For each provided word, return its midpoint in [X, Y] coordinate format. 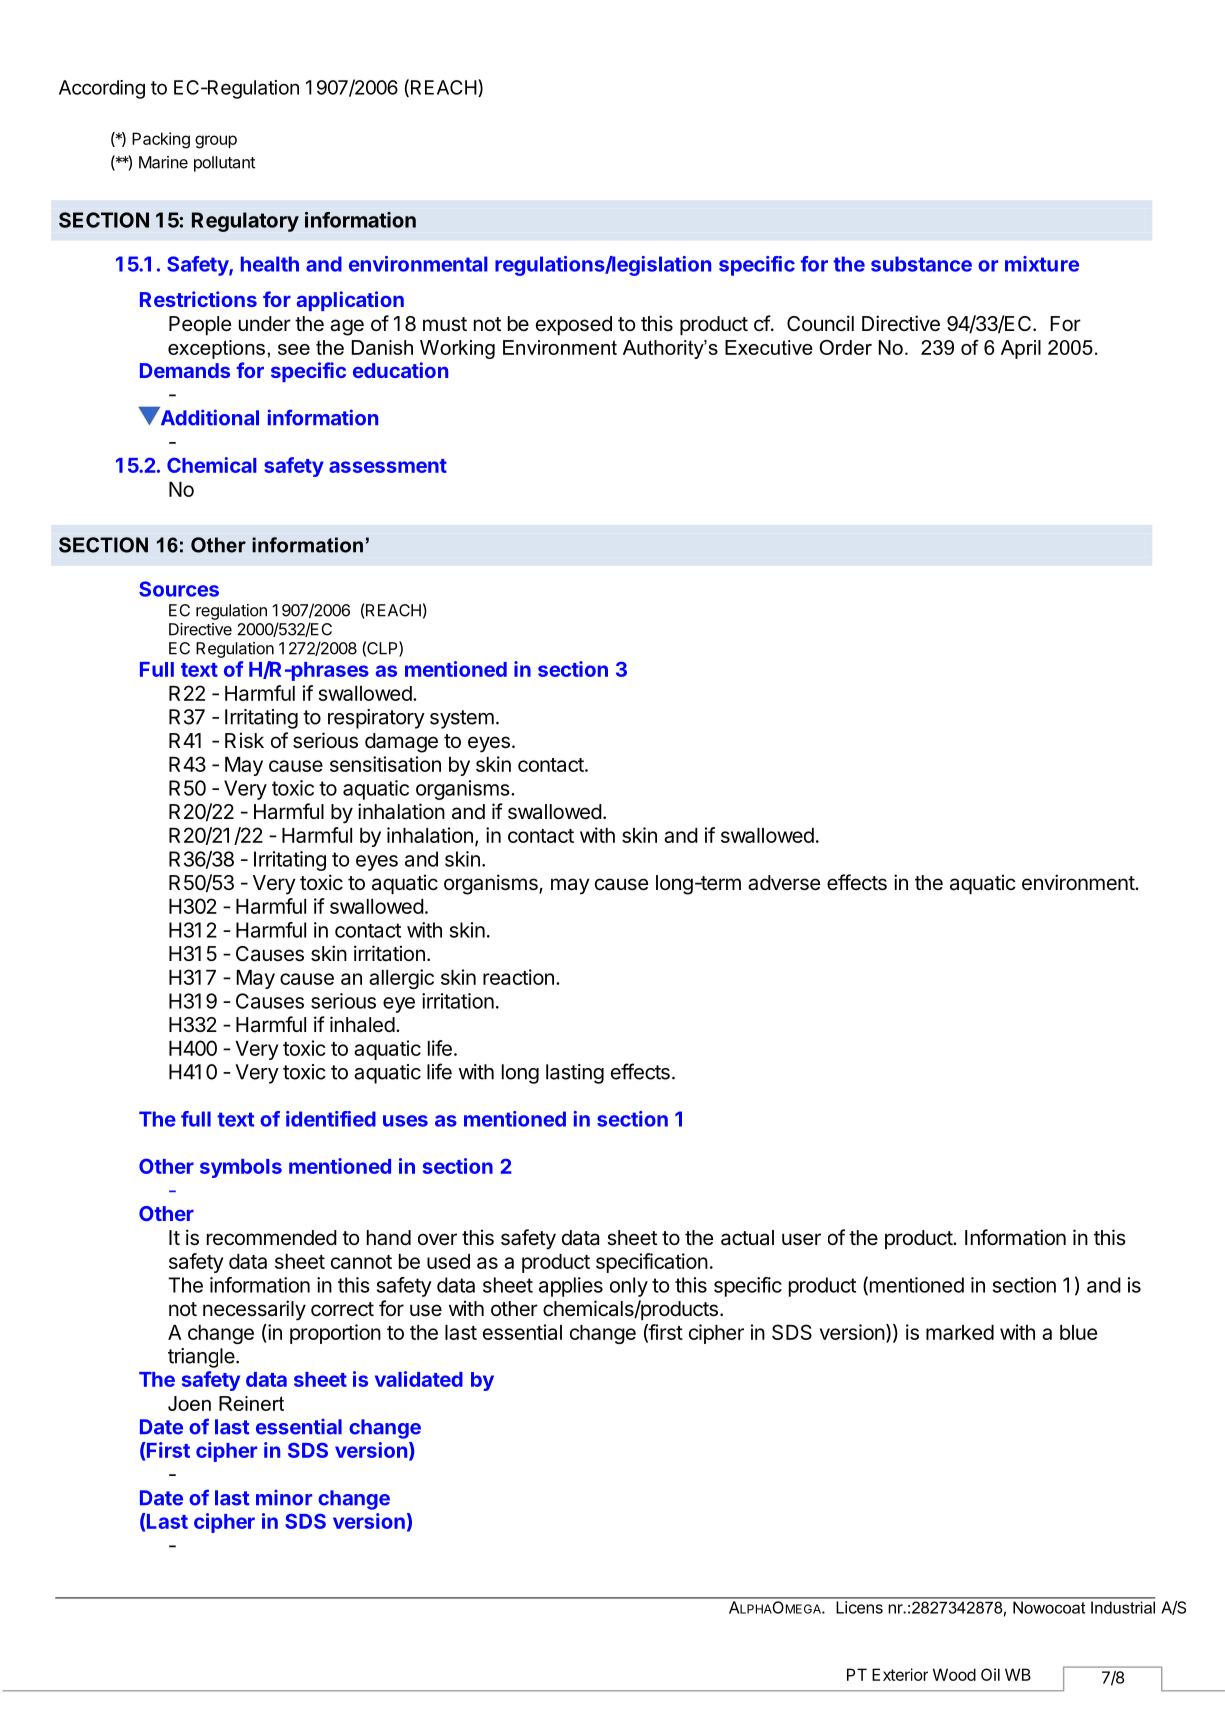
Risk [244, 740]
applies [571, 1287]
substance [921, 264]
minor [284, 1497]
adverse [784, 883]
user [801, 1239]
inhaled [362, 1024]
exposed [574, 325]
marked [960, 1332]
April [1021, 349]
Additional [208, 417]
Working [457, 349]
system [462, 719]
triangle [202, 1358]
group [216, 142]
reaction [518, 977]
